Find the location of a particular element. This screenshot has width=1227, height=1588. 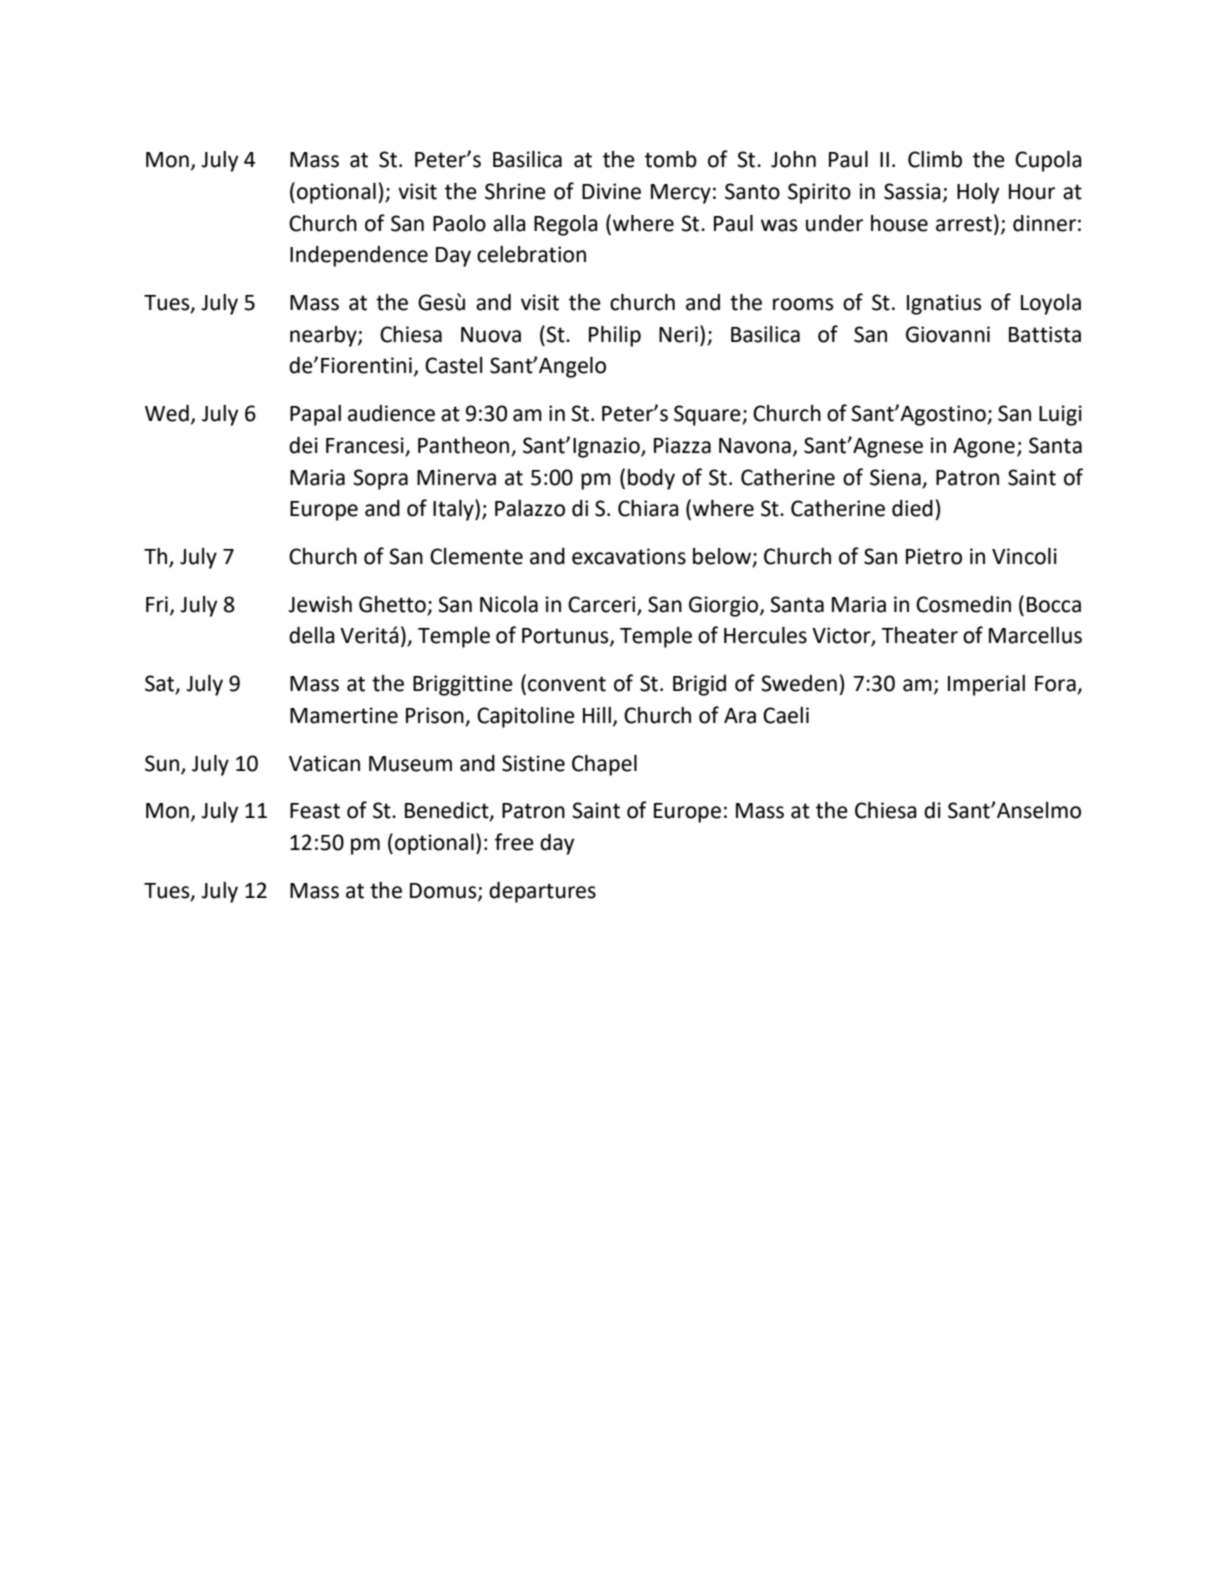

Theater is located at coordinates (919, 635).
